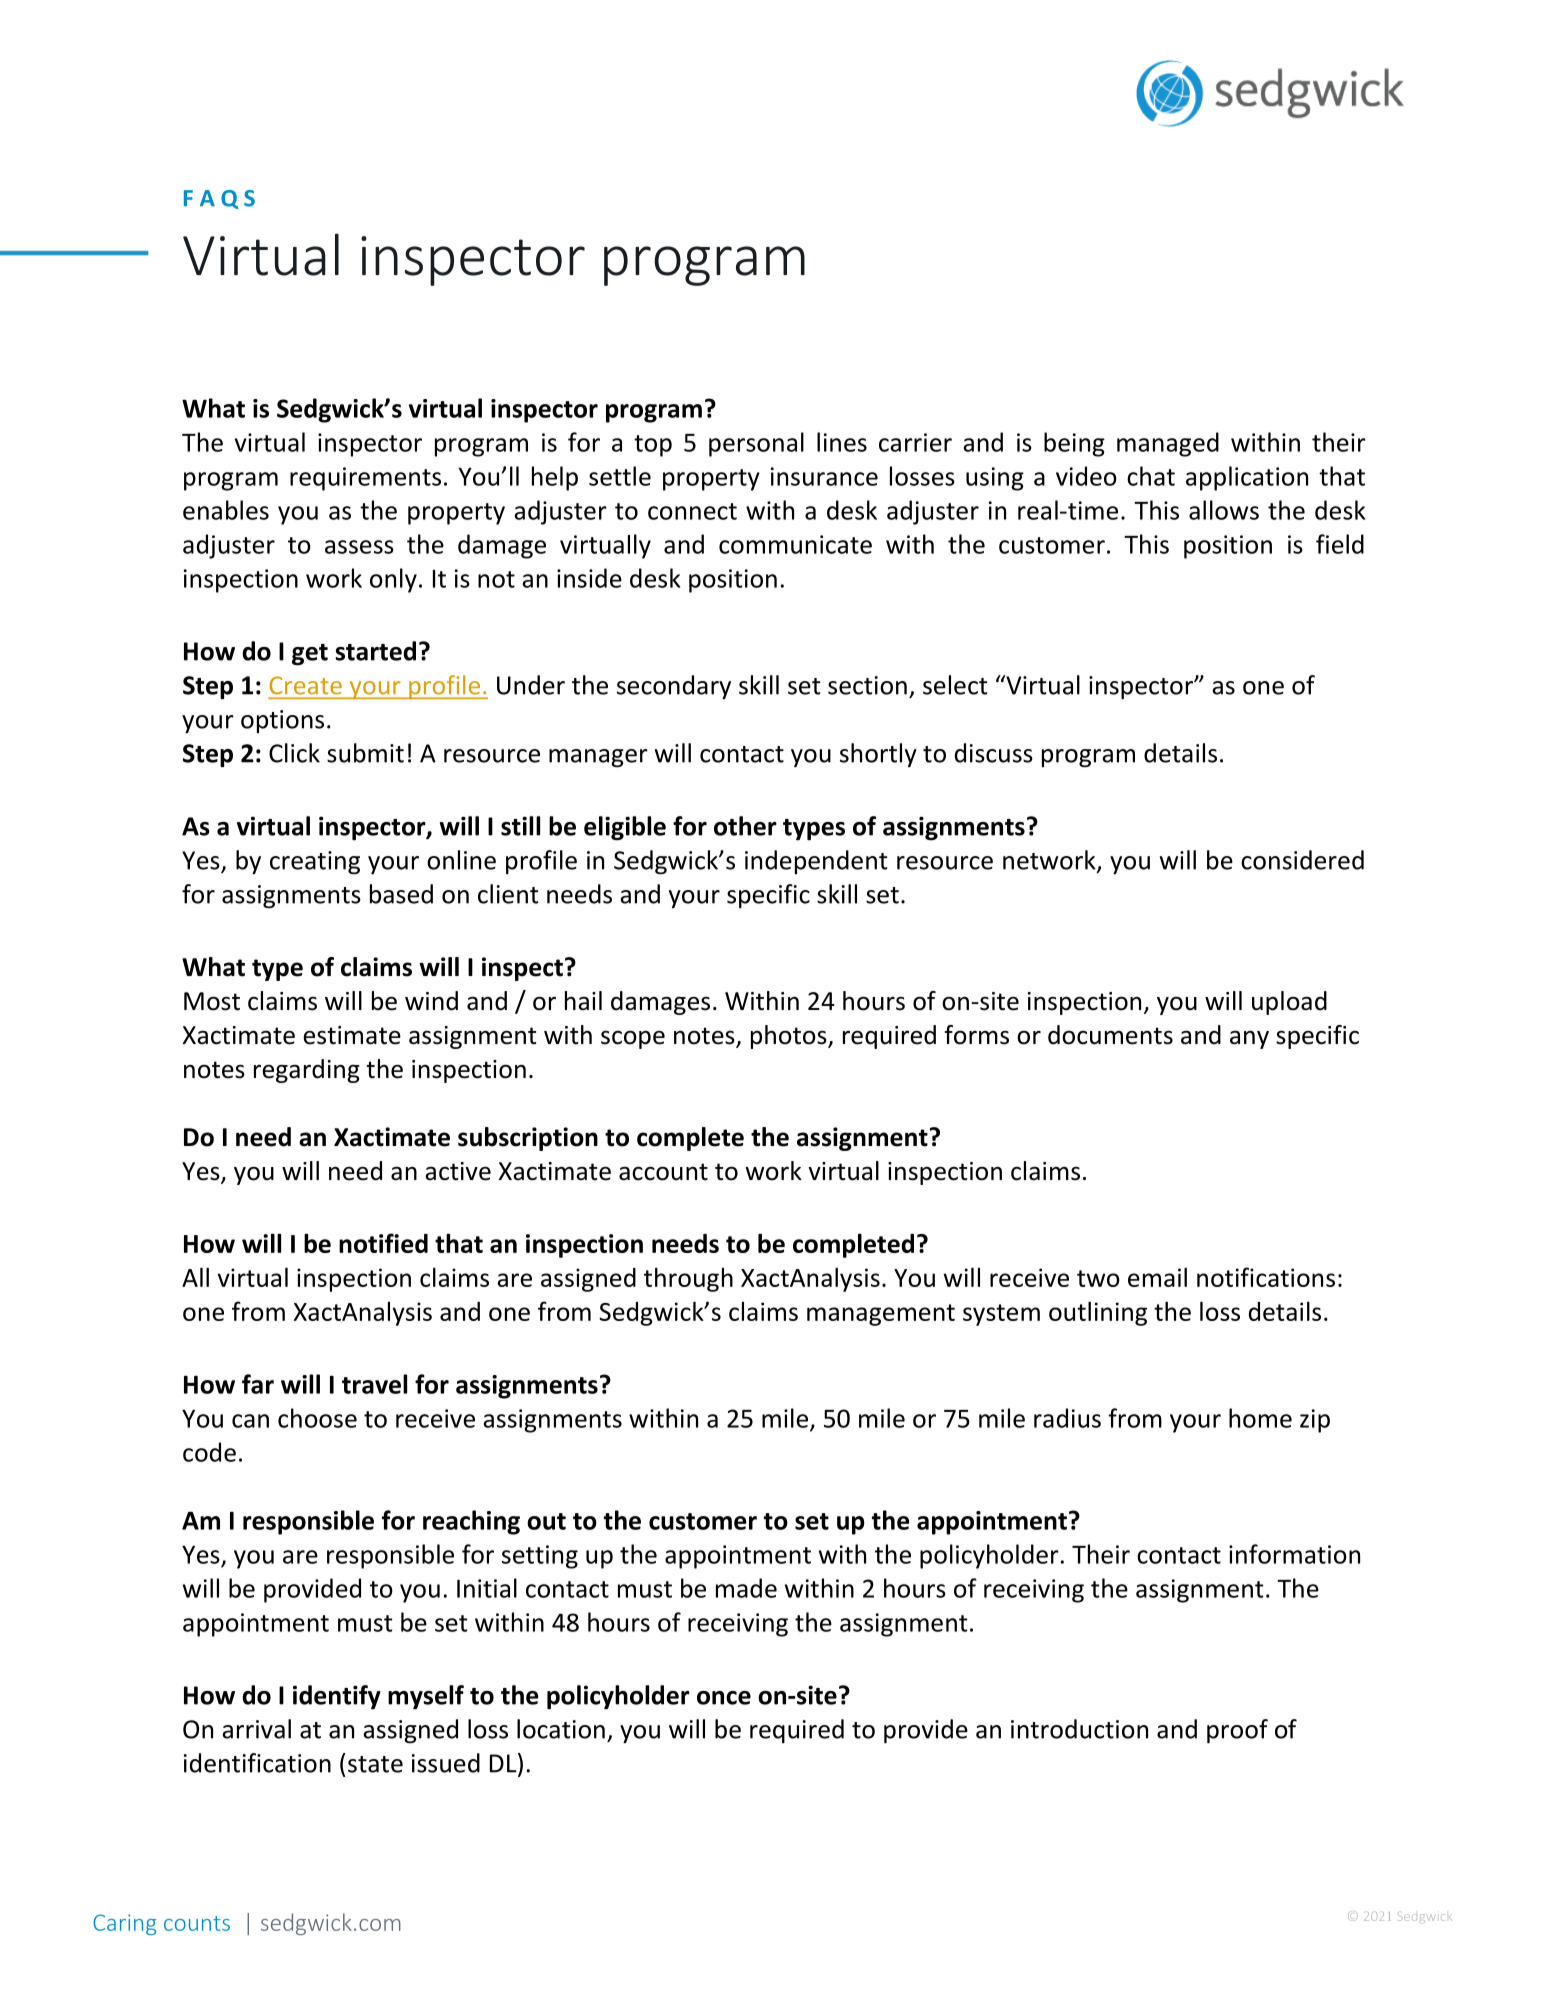 Image resolution: width=1548 pixels, height=2003 pixels. Describe the element at coordinates (724, 1698) in the page. I see `once` at that location.
